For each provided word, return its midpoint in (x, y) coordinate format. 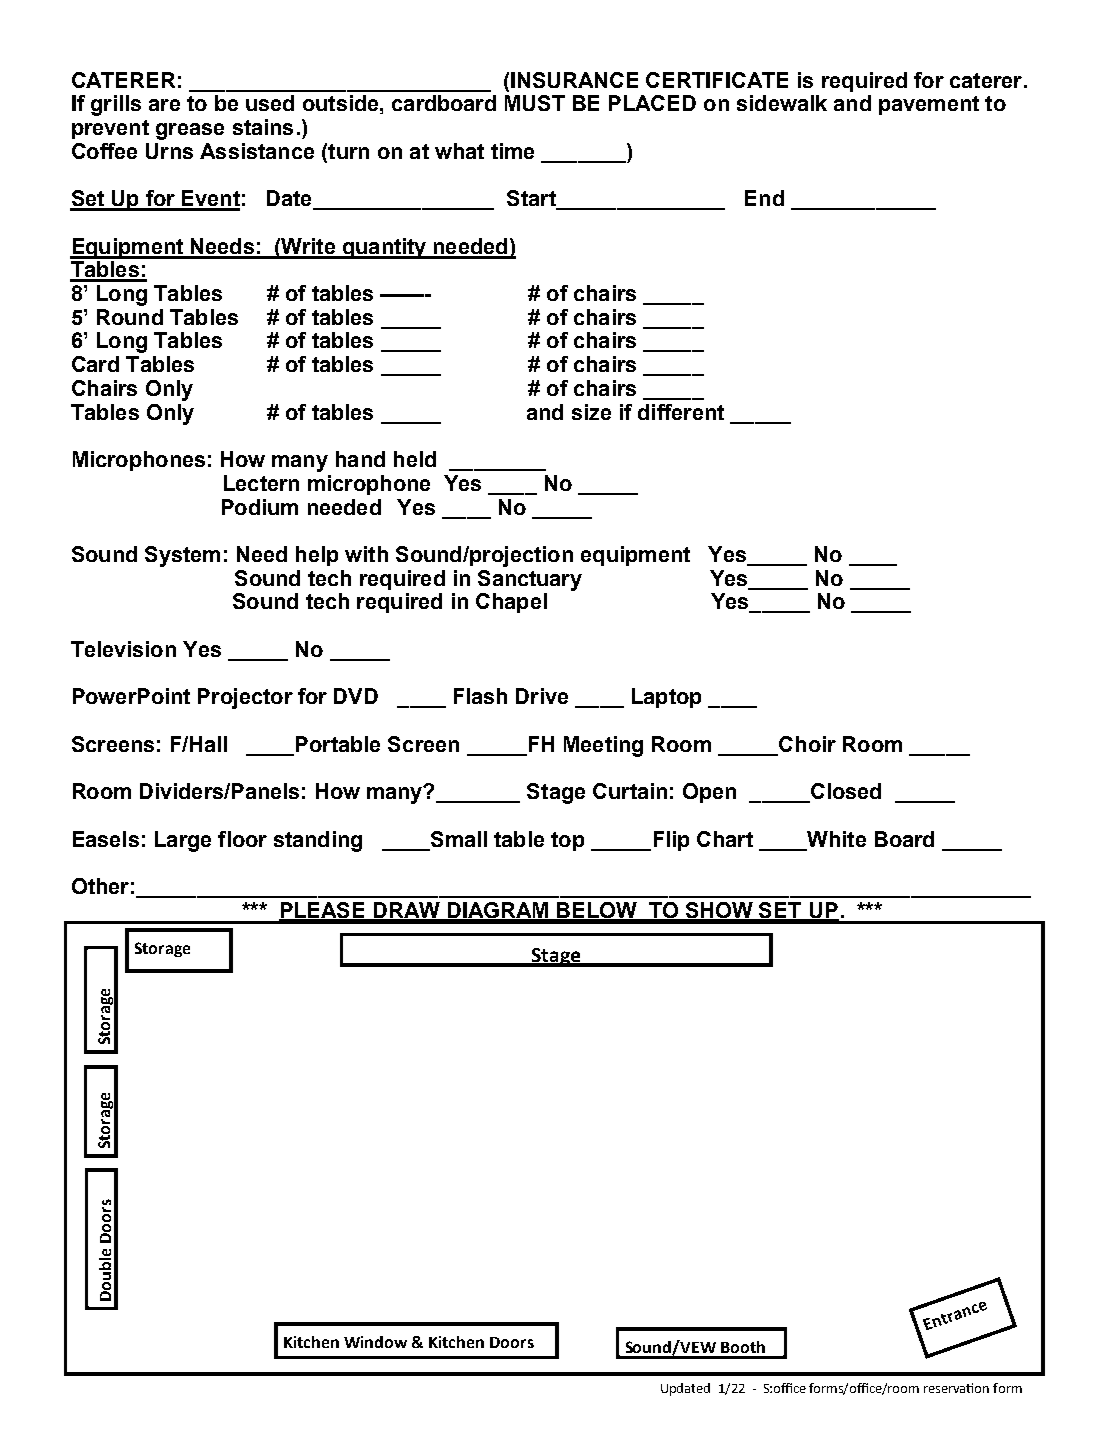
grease (190, 131)
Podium (260, 507)
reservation (956, 1388)
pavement (929, 105)
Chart (725, 839)
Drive (542, 696)
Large (183, 841)
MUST (535, 103)
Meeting (603, 746)
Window (375, 1342)
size (591, 412)
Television (123, 649)
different (681, 412)
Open (709, 793)
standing (318, 841)
